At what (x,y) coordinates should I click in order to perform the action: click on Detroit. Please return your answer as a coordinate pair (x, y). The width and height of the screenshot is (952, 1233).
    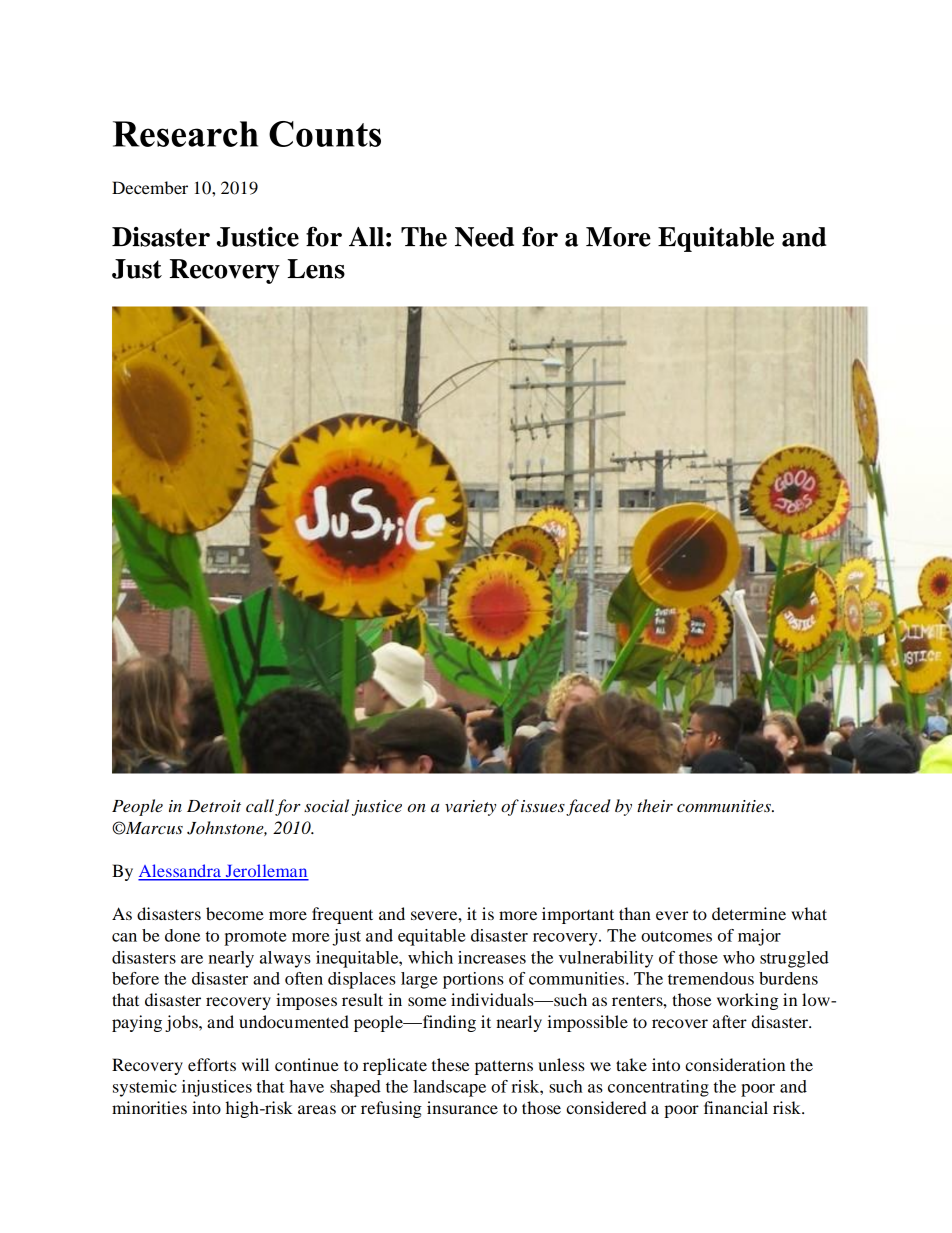
    Looking at the image, I should click on (214, 806).
